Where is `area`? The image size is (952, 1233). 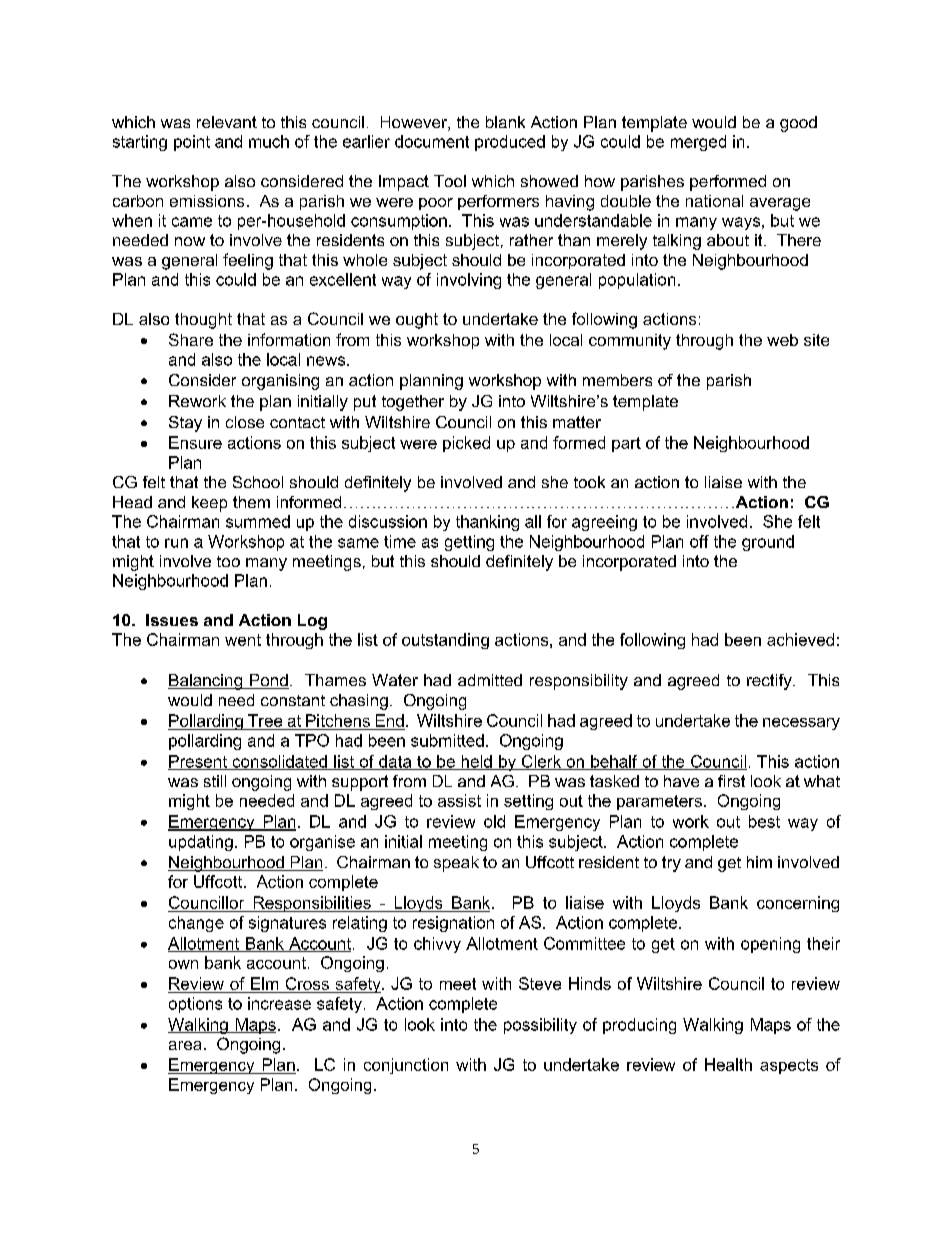
area is located at coordinates (185, 1045).
